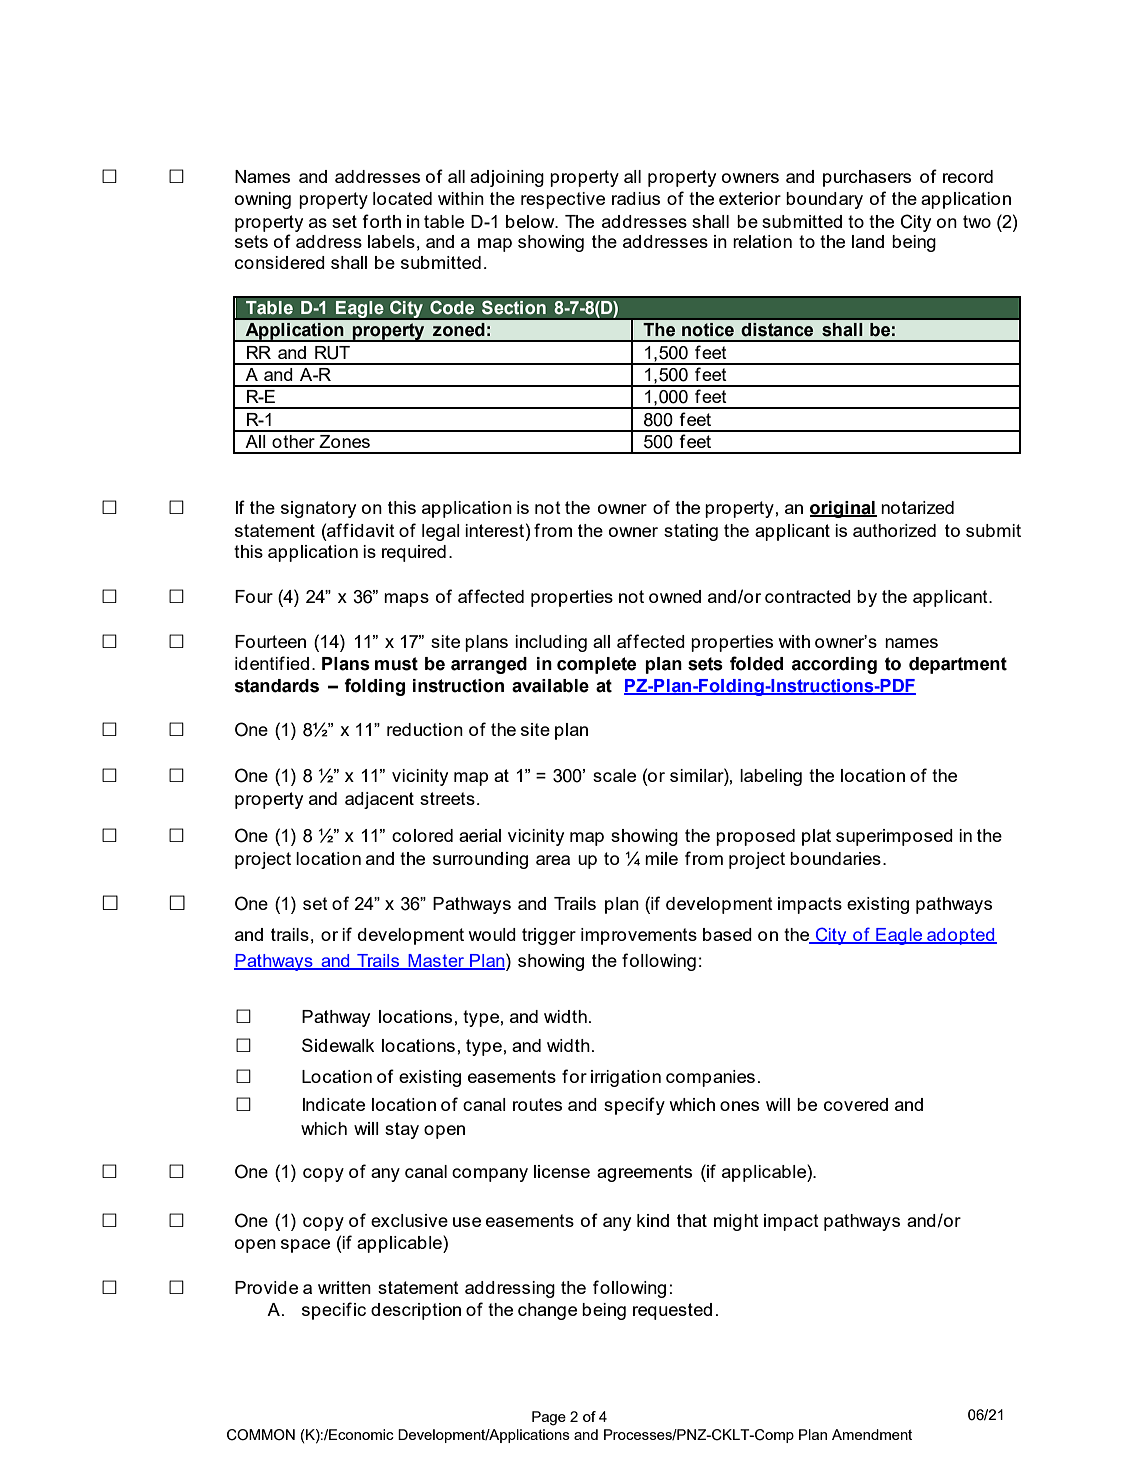  I want to click on radius, so click(636, 198).
